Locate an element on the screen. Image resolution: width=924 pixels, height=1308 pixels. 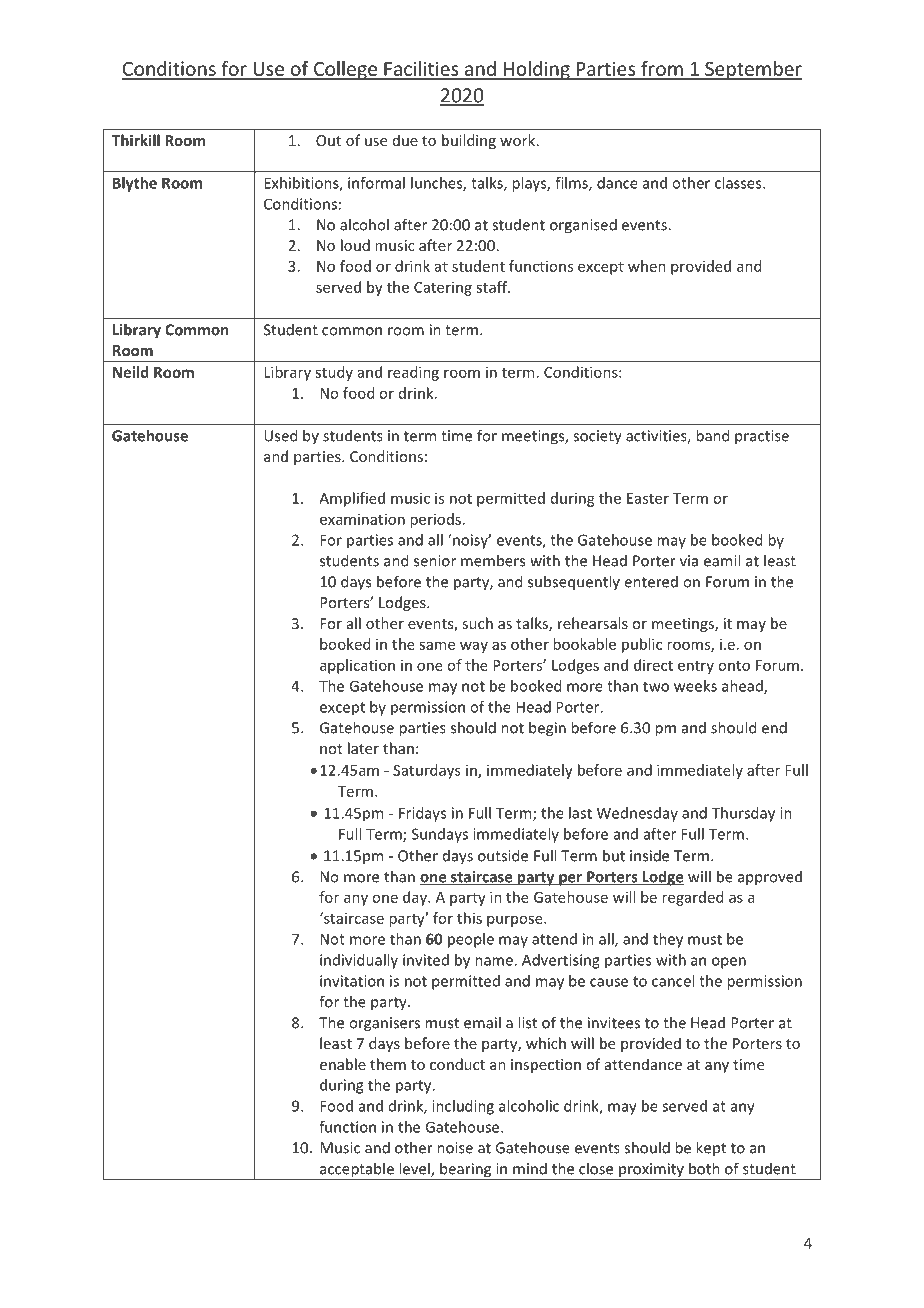
September is located at coordinates (752, 70).
